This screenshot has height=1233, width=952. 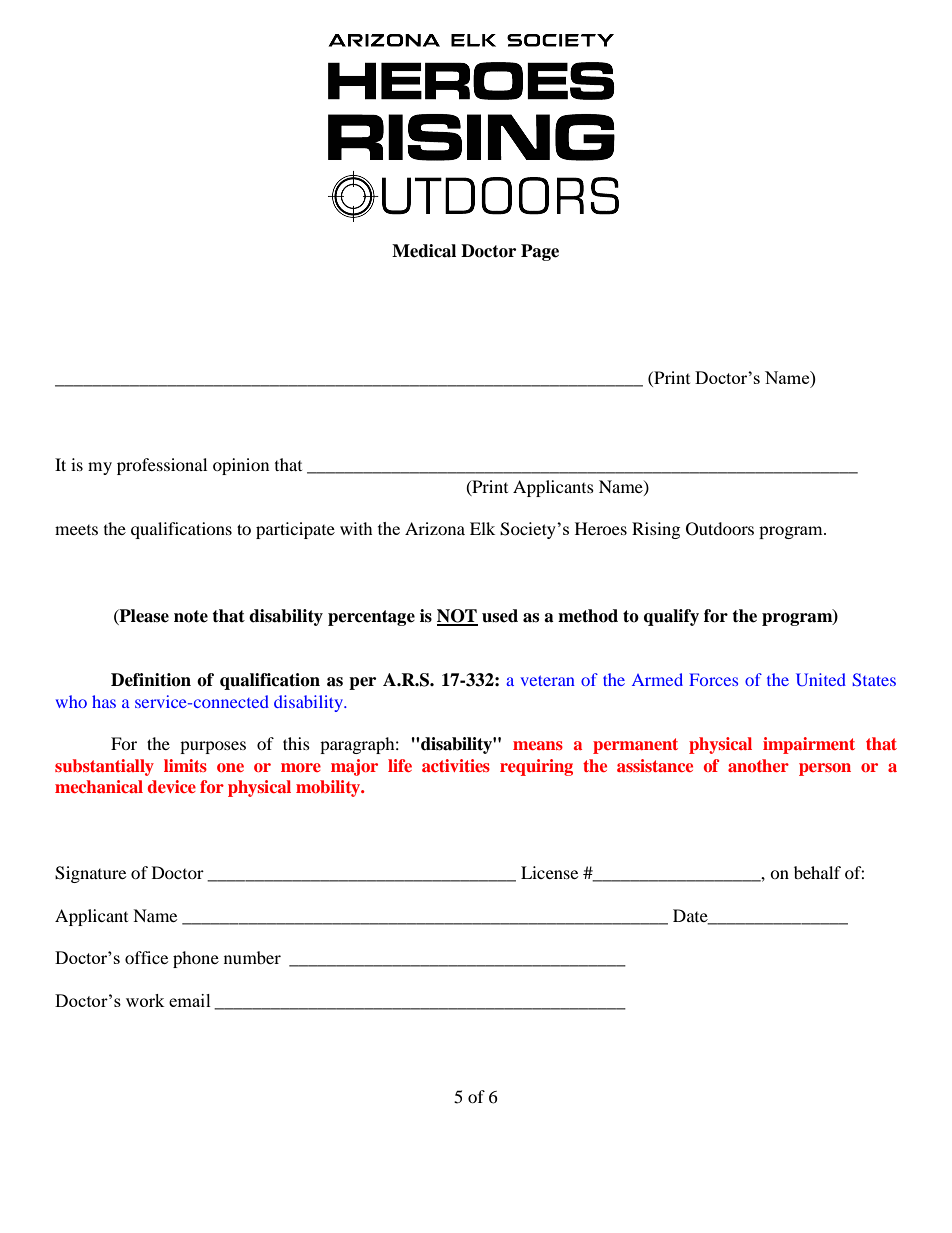 What do you see at coordinates (482, 528) in the screenshot?
I see `Elk` at bounding box center [482, 528].
